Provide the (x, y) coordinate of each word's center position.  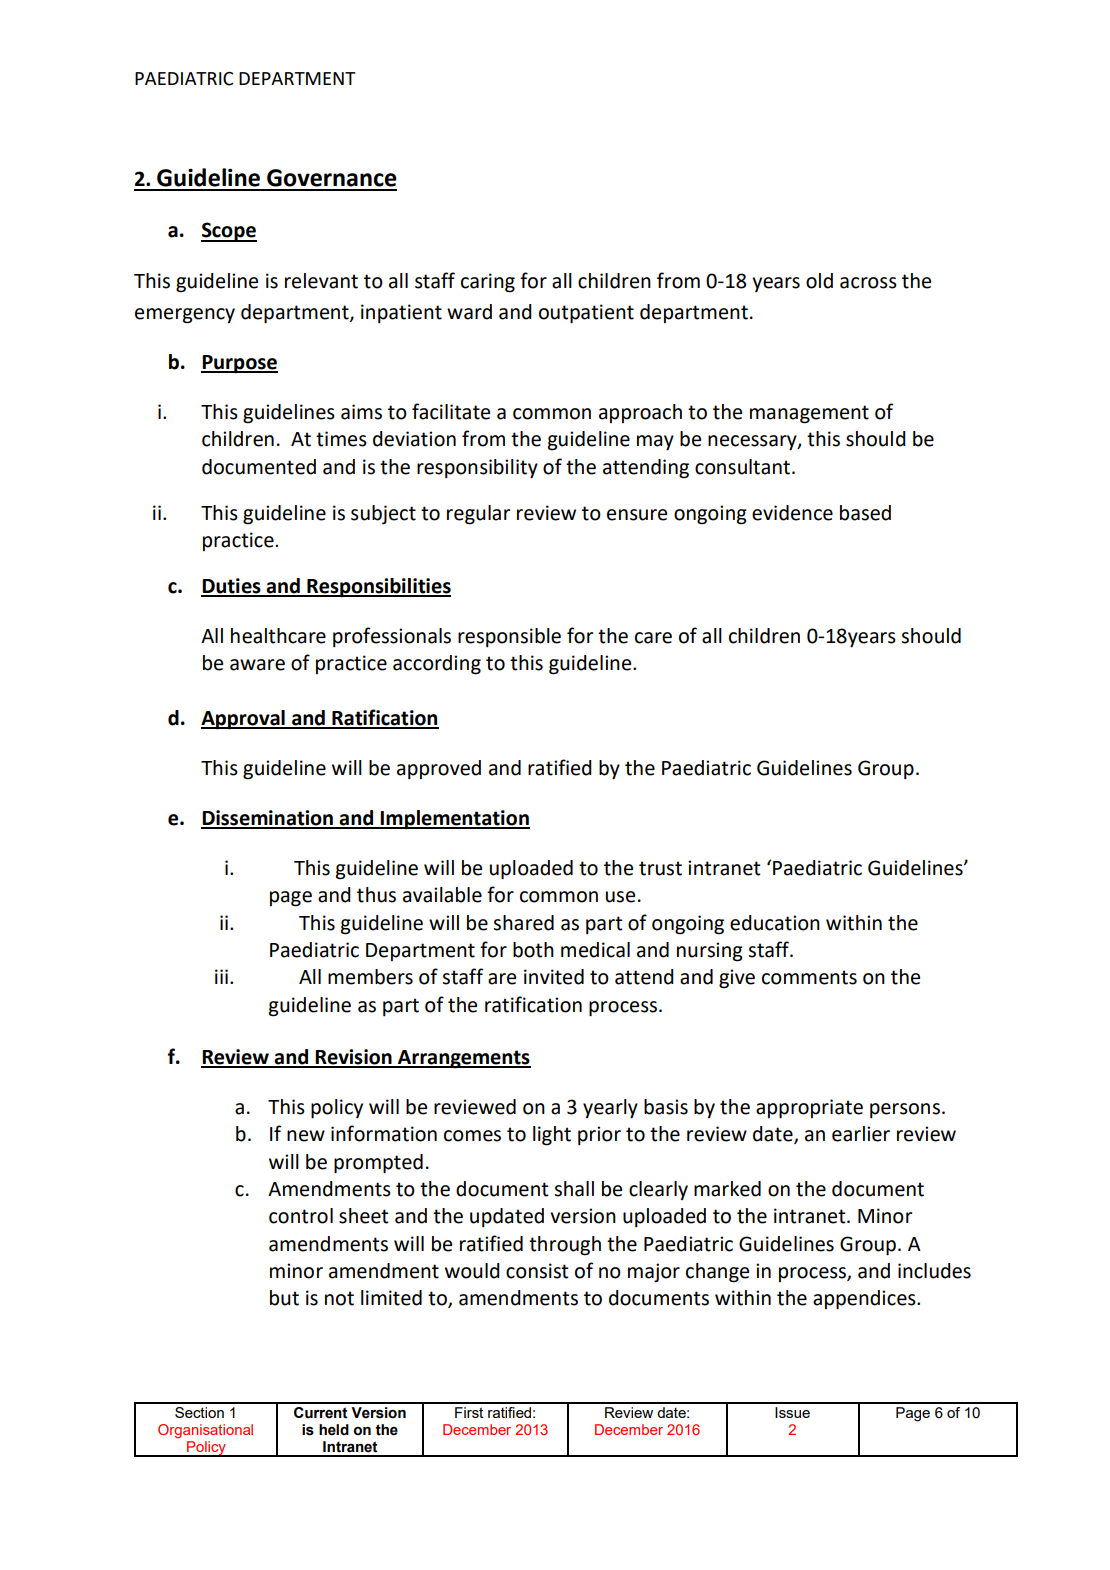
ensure (637, 515)
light (552, 1136)
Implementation (454, 820)
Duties (232, 587)
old (819, 281)
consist (537, 1271)
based (865, 513)
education (775, 923)
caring (488, 283)
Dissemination (268, 819)
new (306, 1136)
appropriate (809, 1109)
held (334, 1430)
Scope (229, 232)
